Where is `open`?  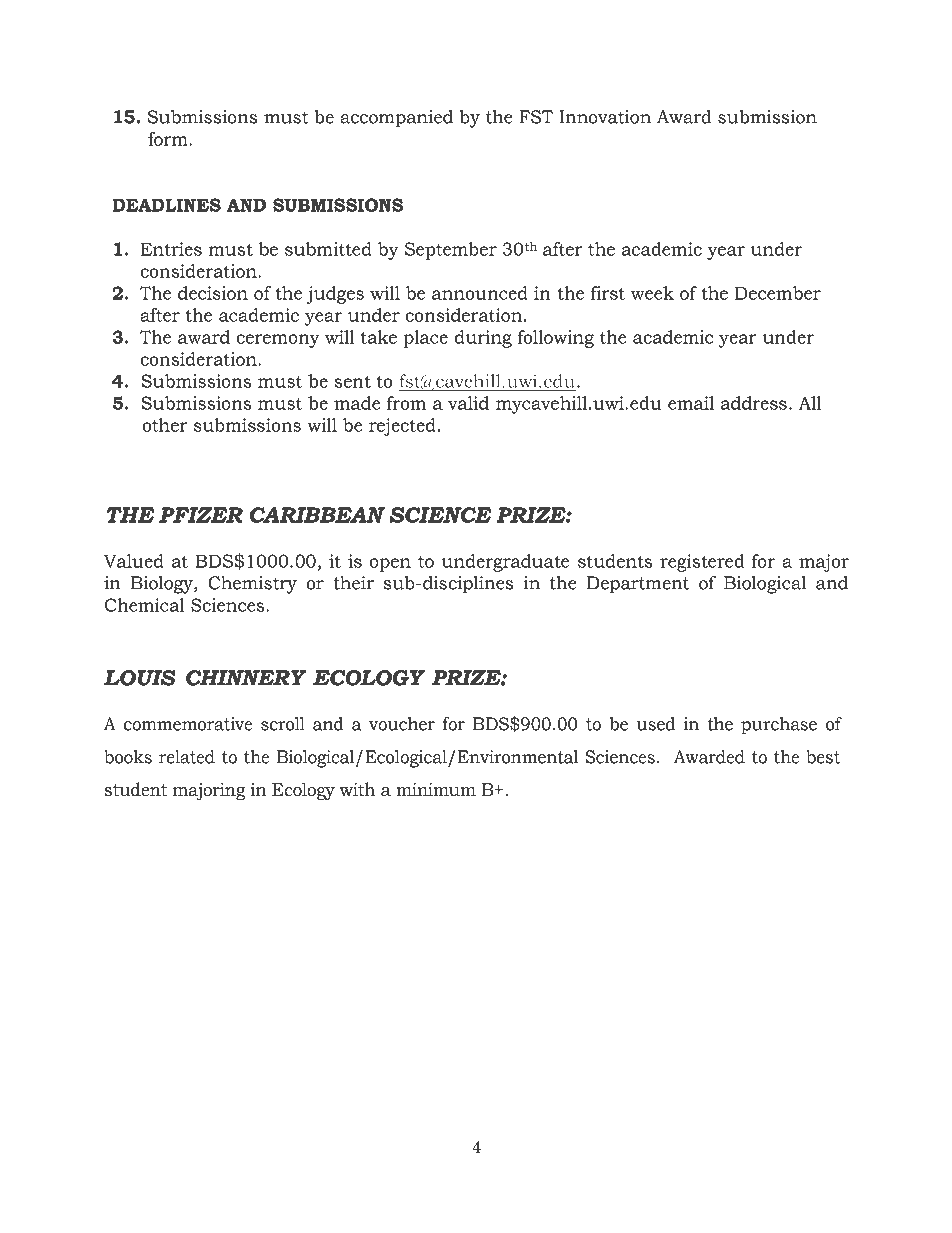
open is located at coordinates (390, 565).
